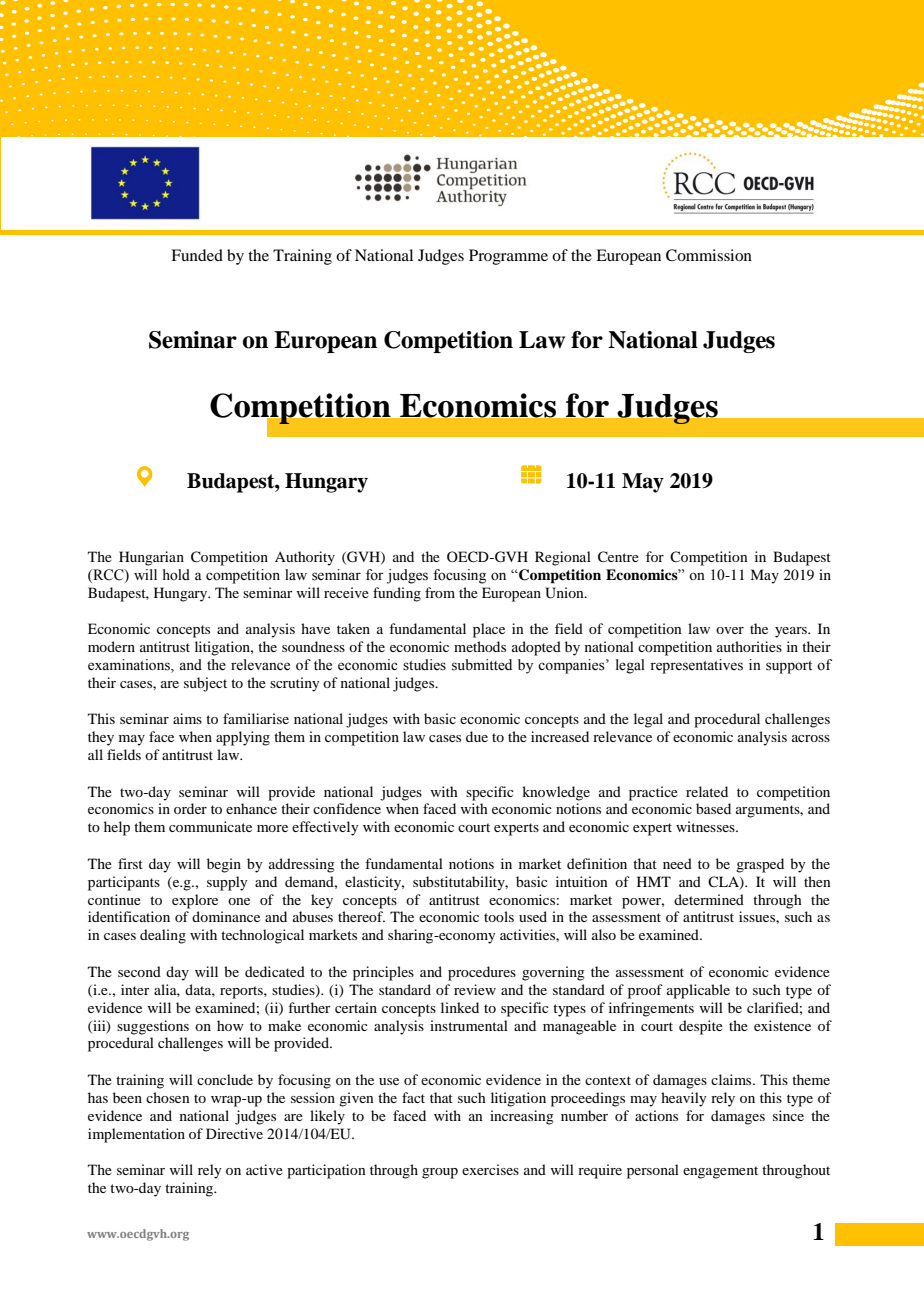 This image has height=1308, width=924. Describe the element at coordinates (197, 255) in the image. I see `Funded` at that location.
